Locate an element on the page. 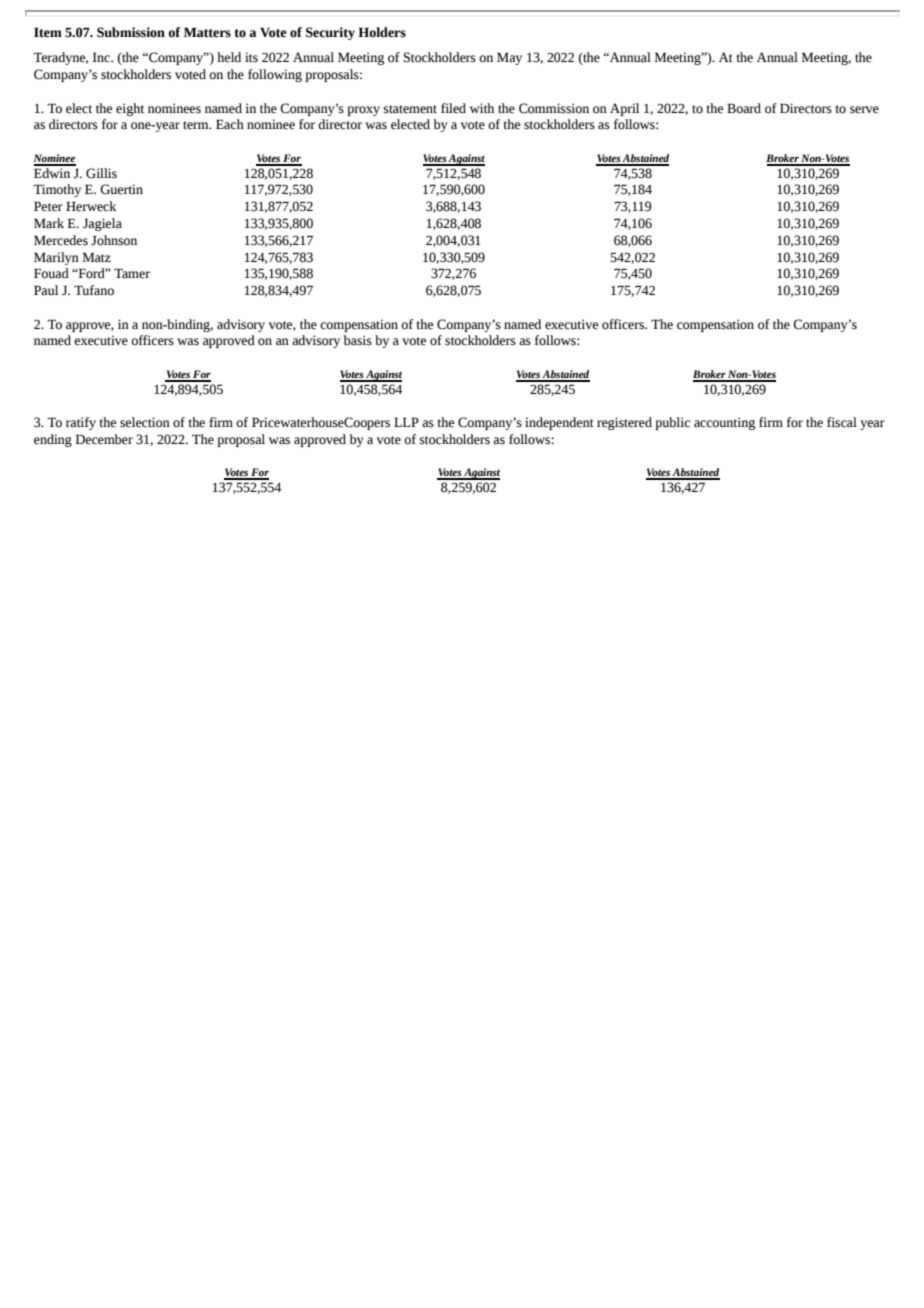 The width and height of the page is (924, 1308). filed is located at coordinates (453, 108).
